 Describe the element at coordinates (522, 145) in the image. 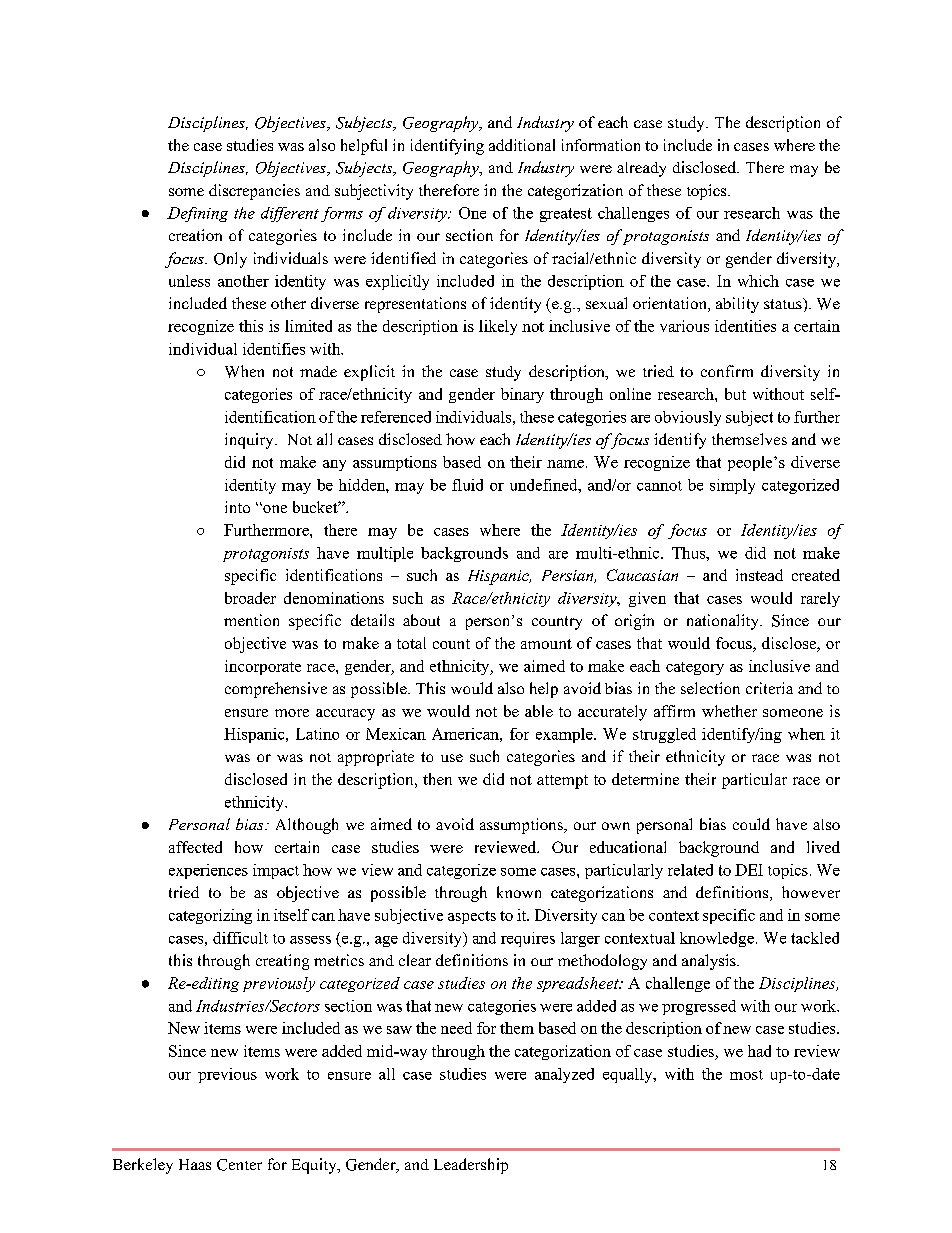

I see `additional` at that location.
